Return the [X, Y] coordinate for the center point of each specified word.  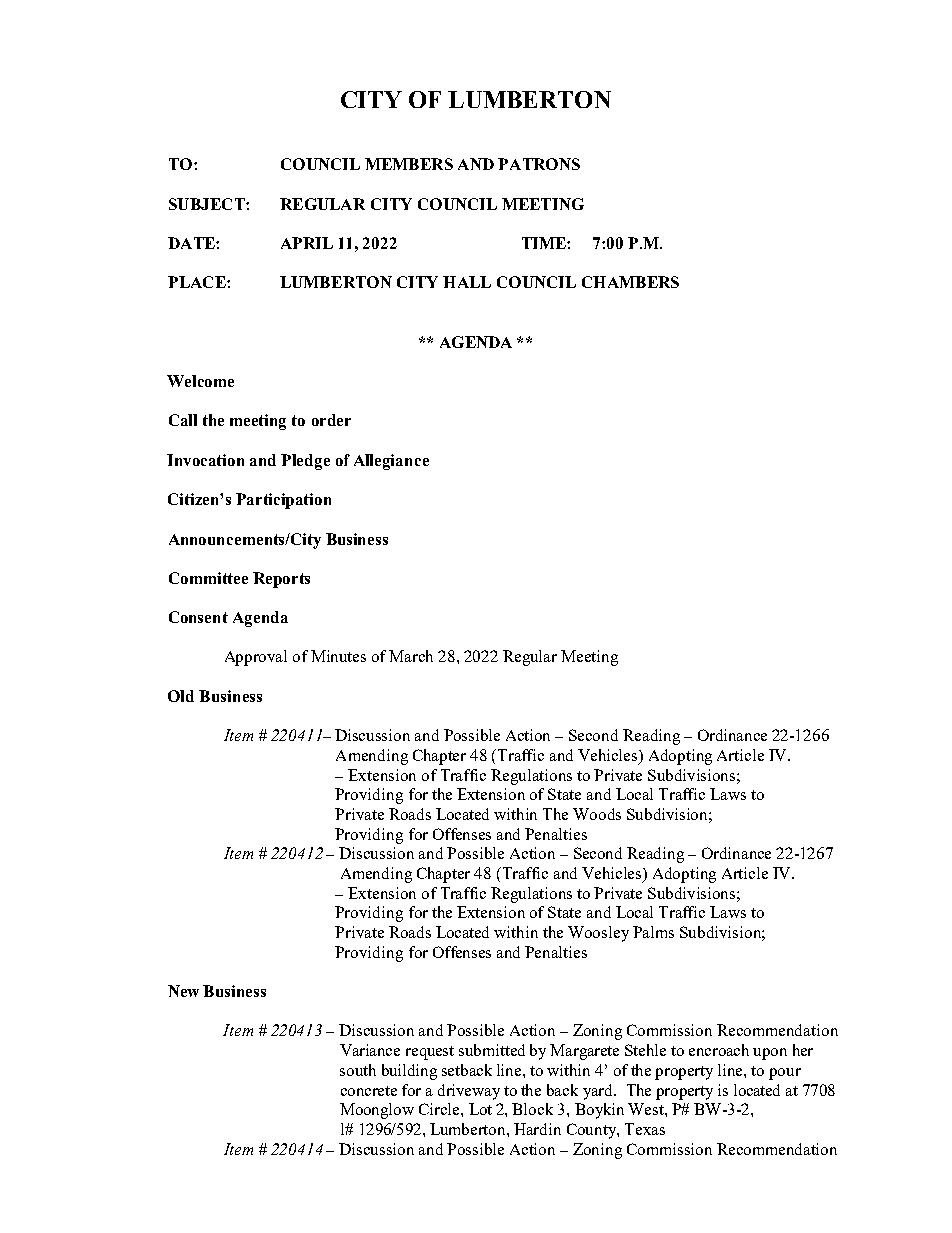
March [411, 656]
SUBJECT [208, 204]
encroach [719, 1050]
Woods [597, 814]
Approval [256, 658]
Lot [480, 1109]
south [358, 1070]
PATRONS [539, 164]
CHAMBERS [630, 282]
